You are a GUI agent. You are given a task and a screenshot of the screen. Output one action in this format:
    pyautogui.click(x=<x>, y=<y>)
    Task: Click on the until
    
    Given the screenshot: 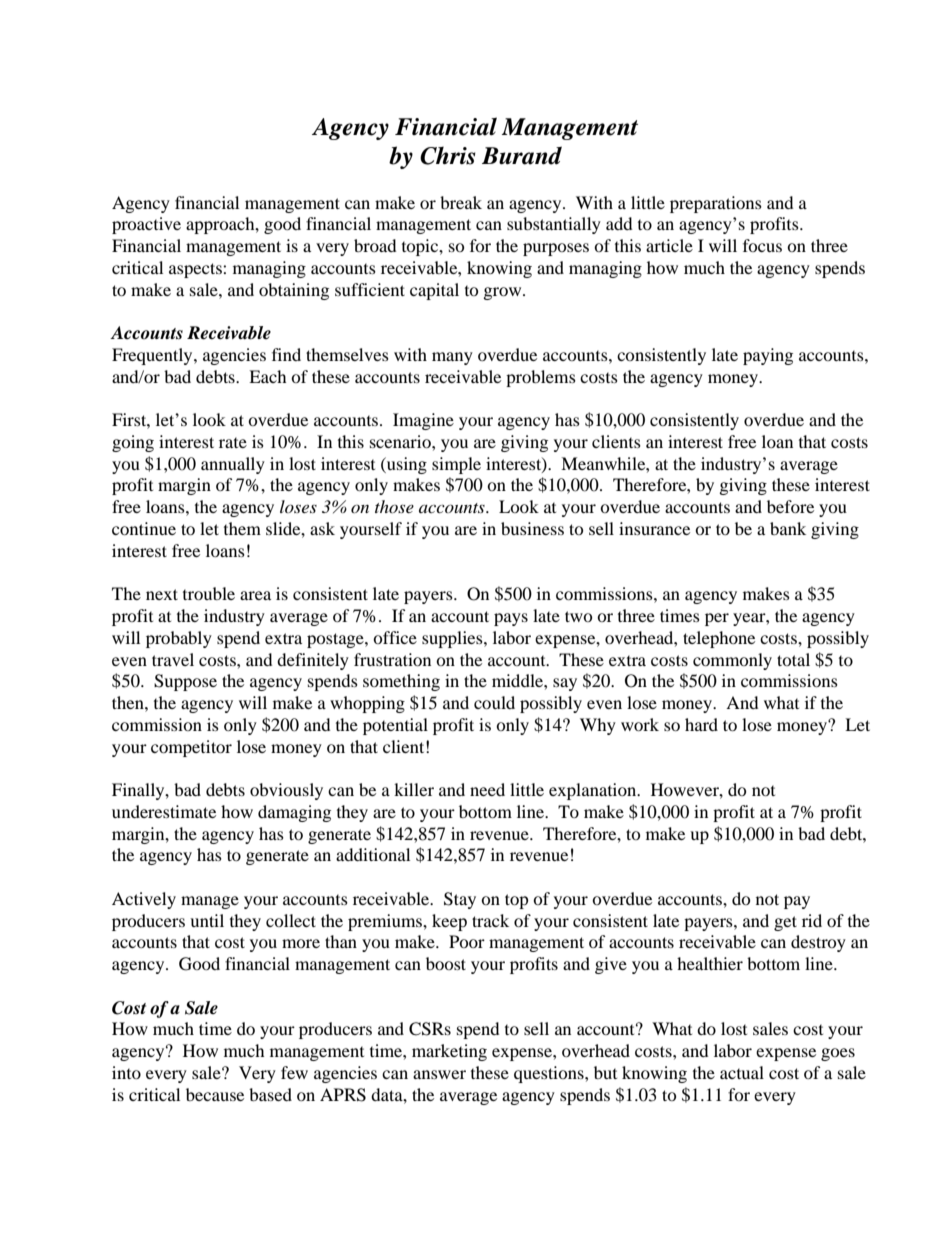 What is the action you would take?
    pyautogui.click(x=207, y=920)
